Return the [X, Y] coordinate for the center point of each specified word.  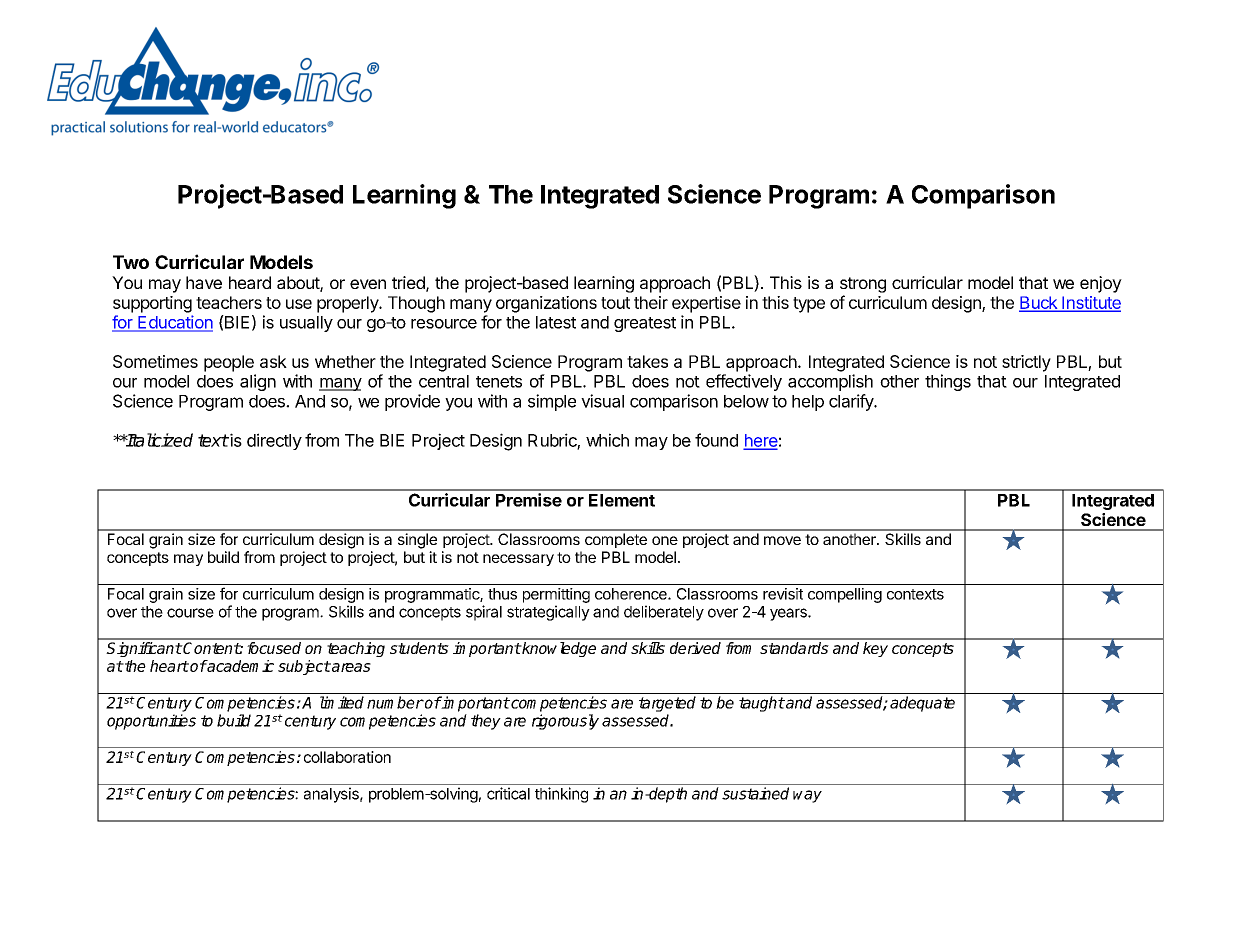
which [607, 440]
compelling [845, 595]
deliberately [664, 613]
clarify [852, 402]
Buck [1039, 303]
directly [274, 441]
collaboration [347, 757]
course [190, 613]
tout [615, 303]
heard [250, 282]
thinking [561, 795]
